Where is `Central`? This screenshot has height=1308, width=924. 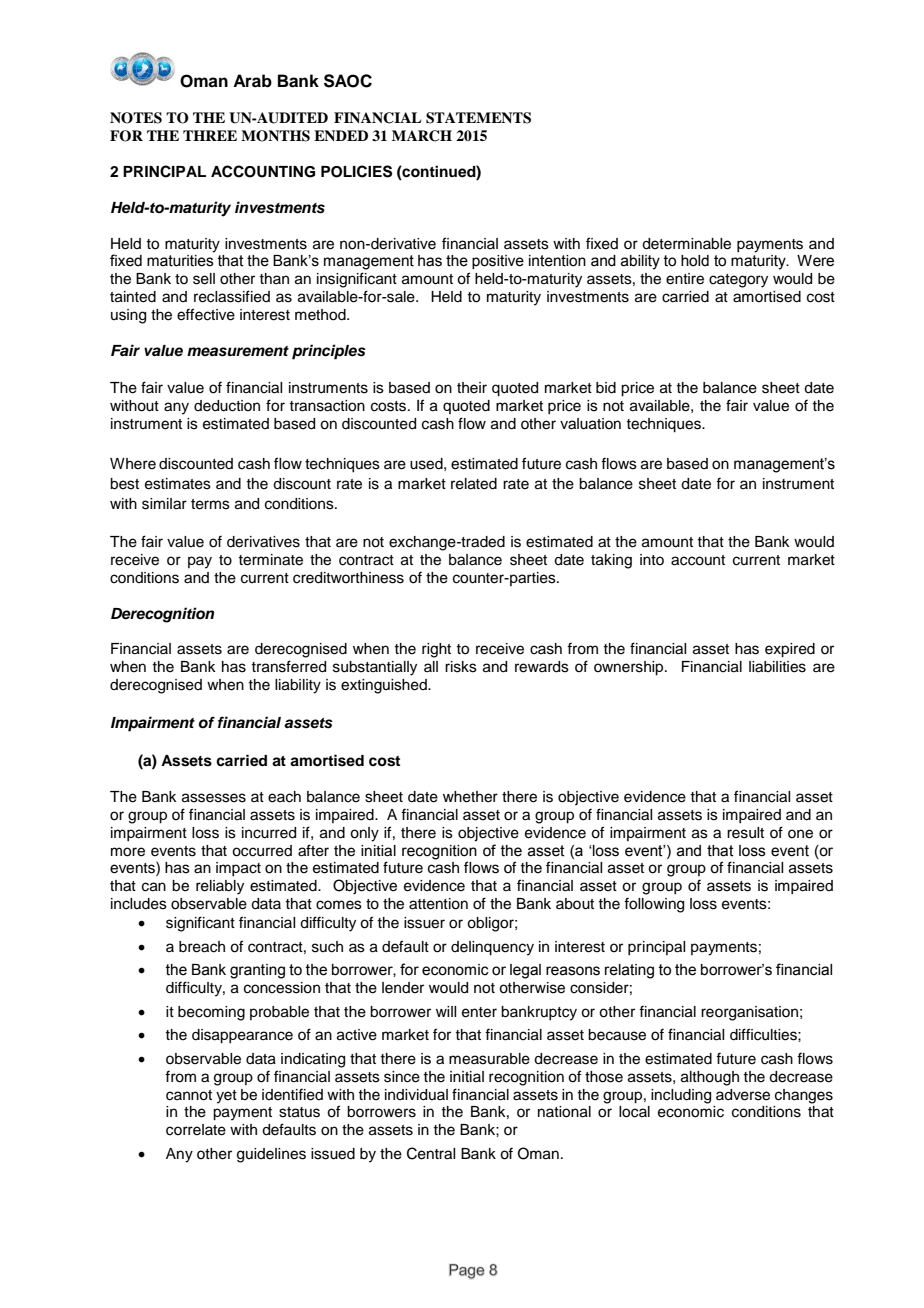 Central is located at coordinates (431, 1153).
